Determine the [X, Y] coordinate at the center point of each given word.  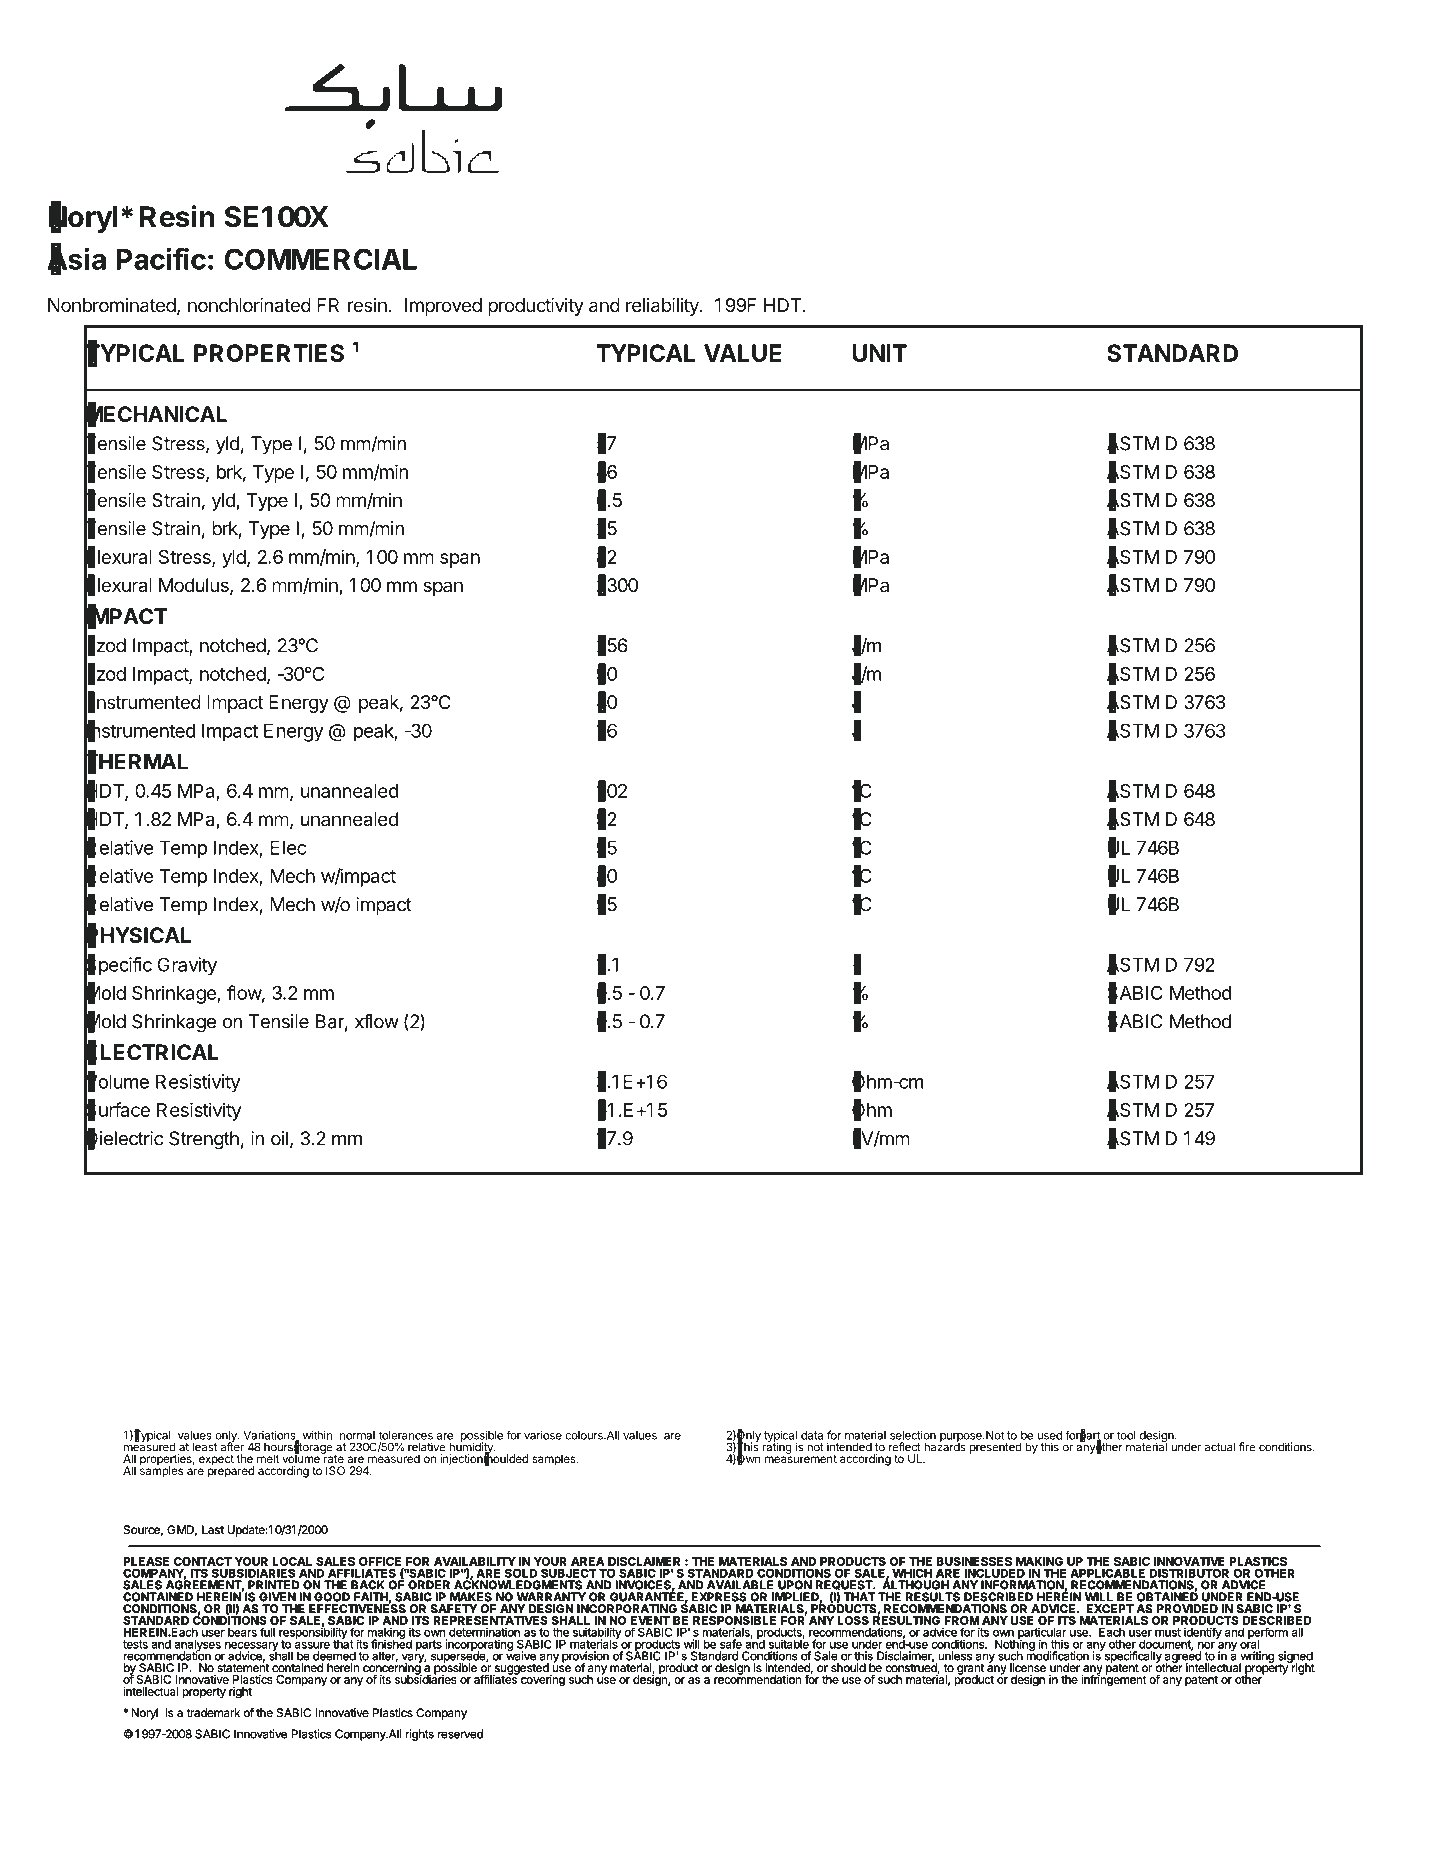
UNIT [880, 353]
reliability [663, 307]
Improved [443, 307]
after [232, 1446]
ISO [335, 1470]
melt [268, 1458]
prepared [231, 1471]
